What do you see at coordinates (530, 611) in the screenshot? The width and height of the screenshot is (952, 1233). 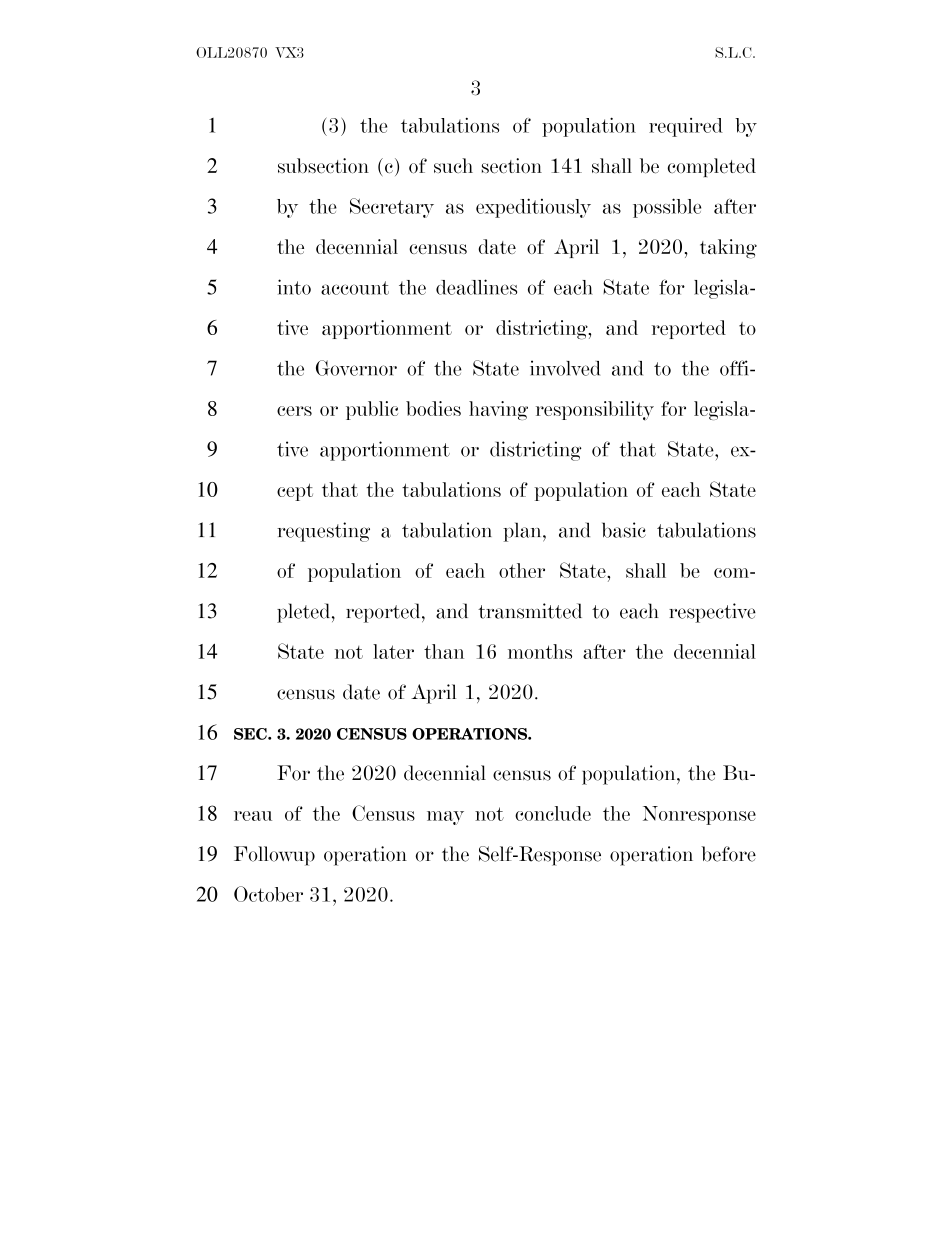 I see `transmitted` at bounding box center [530, 611].
